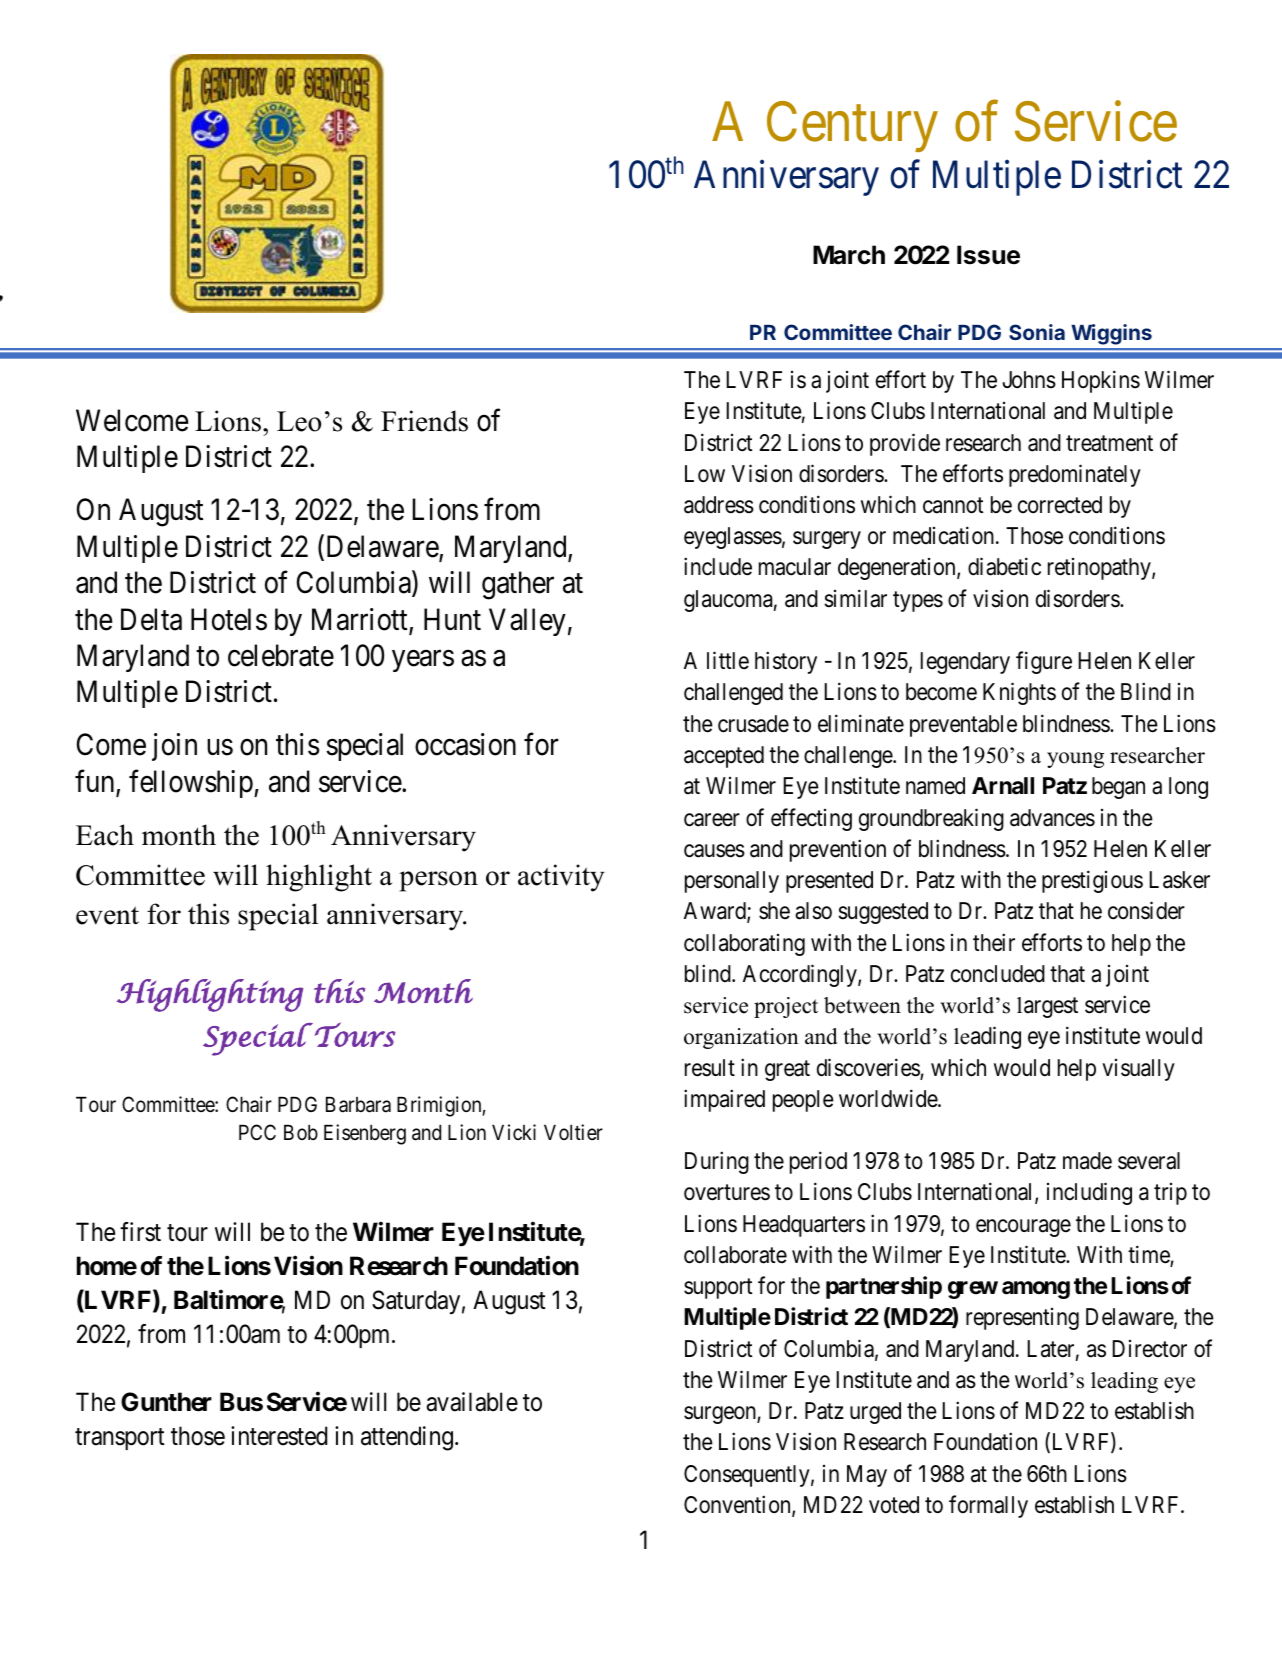 This screenshot has width=1282, height=1659. I want to click on PCC, so click(257, 1132).
